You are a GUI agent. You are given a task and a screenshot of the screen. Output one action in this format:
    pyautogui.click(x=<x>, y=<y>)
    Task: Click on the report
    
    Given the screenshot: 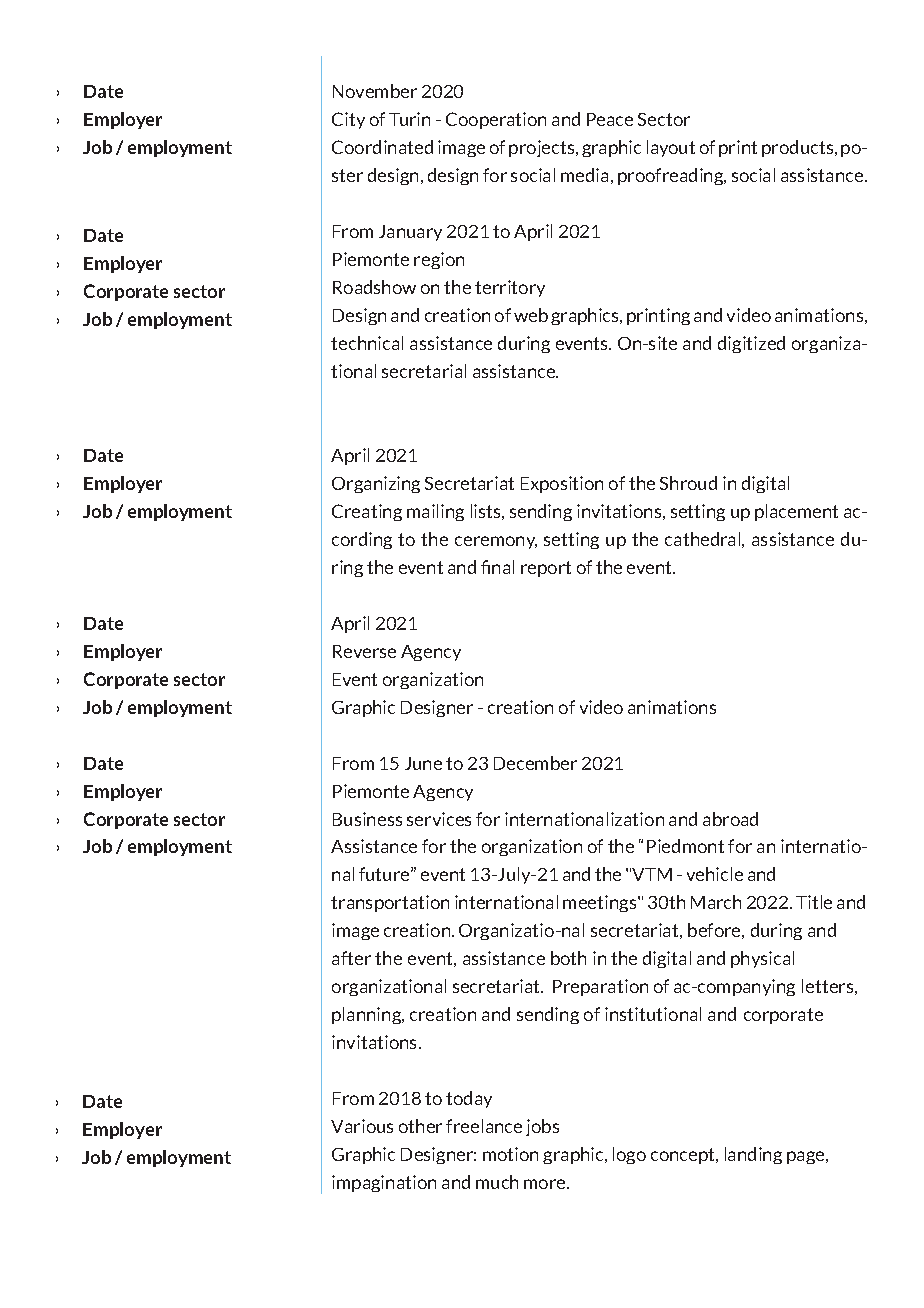 What is the action you would take?
    pyautogui.click(x=546, y=569)
